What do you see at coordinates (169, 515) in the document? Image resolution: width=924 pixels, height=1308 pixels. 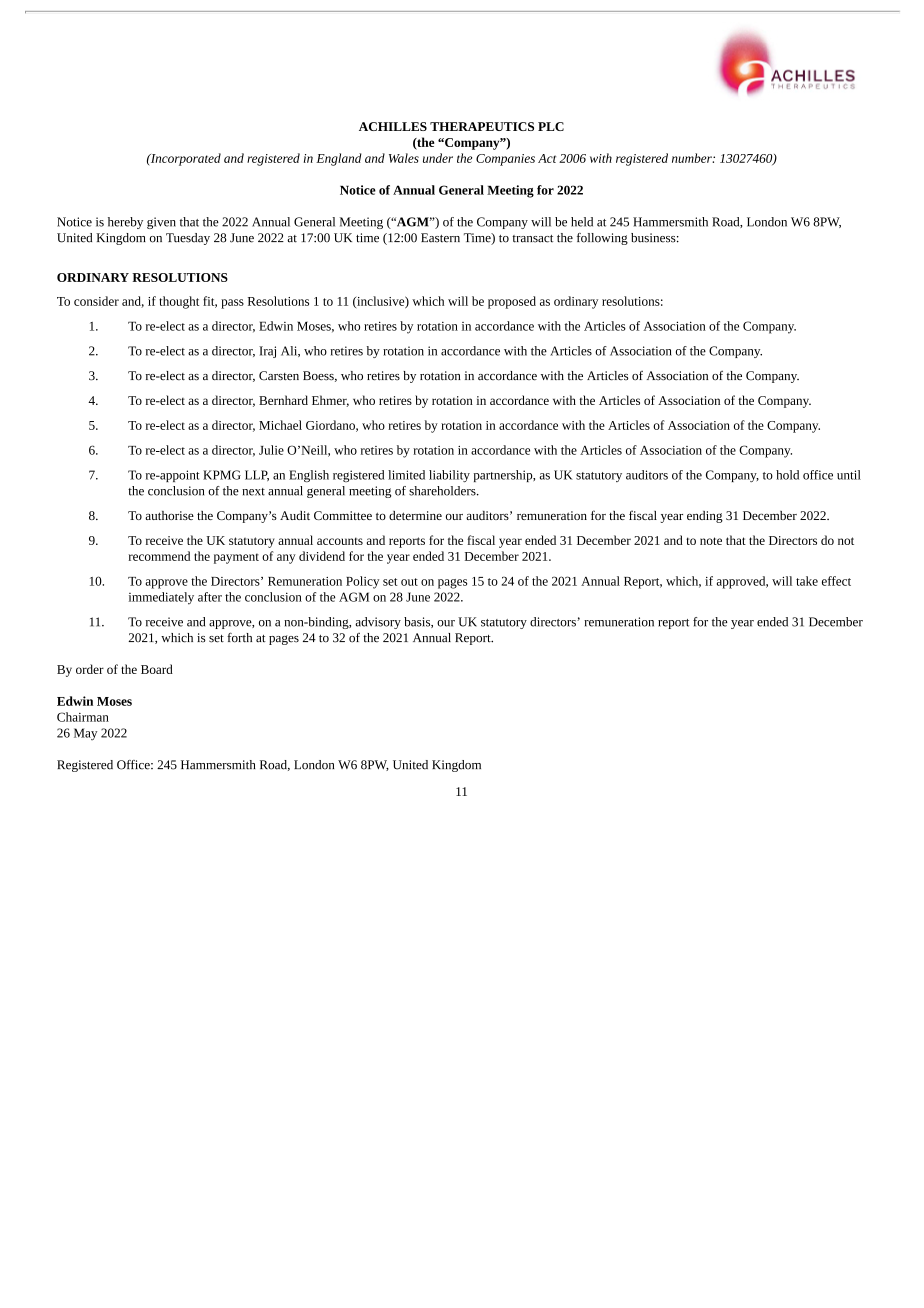 I see `authorise` at bounding box center [169, 515].
